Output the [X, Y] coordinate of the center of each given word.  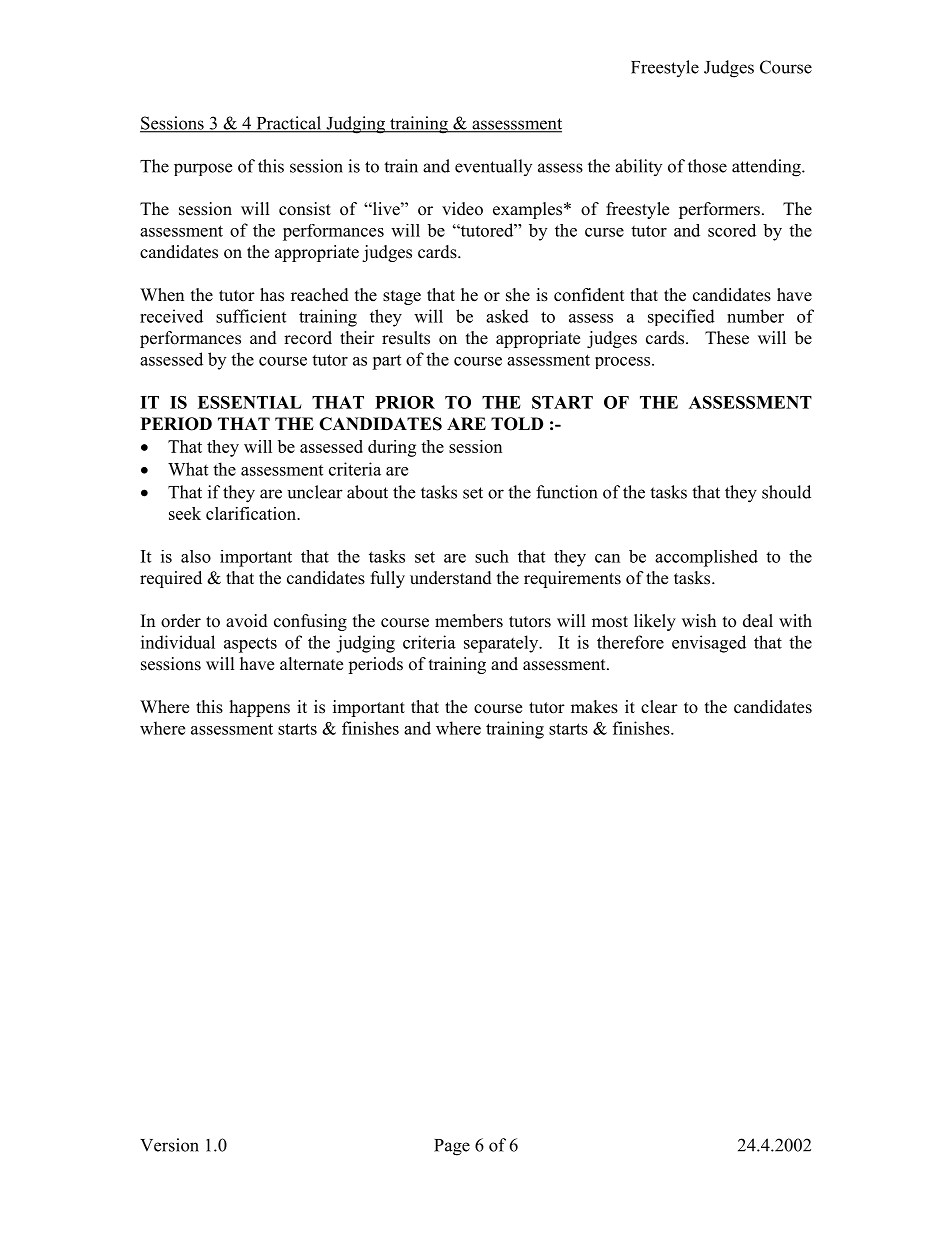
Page [452, 1147]
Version [169, 1145]
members [469, 621]
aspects [250, 645]
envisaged [709, 644]
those [707, 166]
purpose [203, 169]
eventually [493, 167]
